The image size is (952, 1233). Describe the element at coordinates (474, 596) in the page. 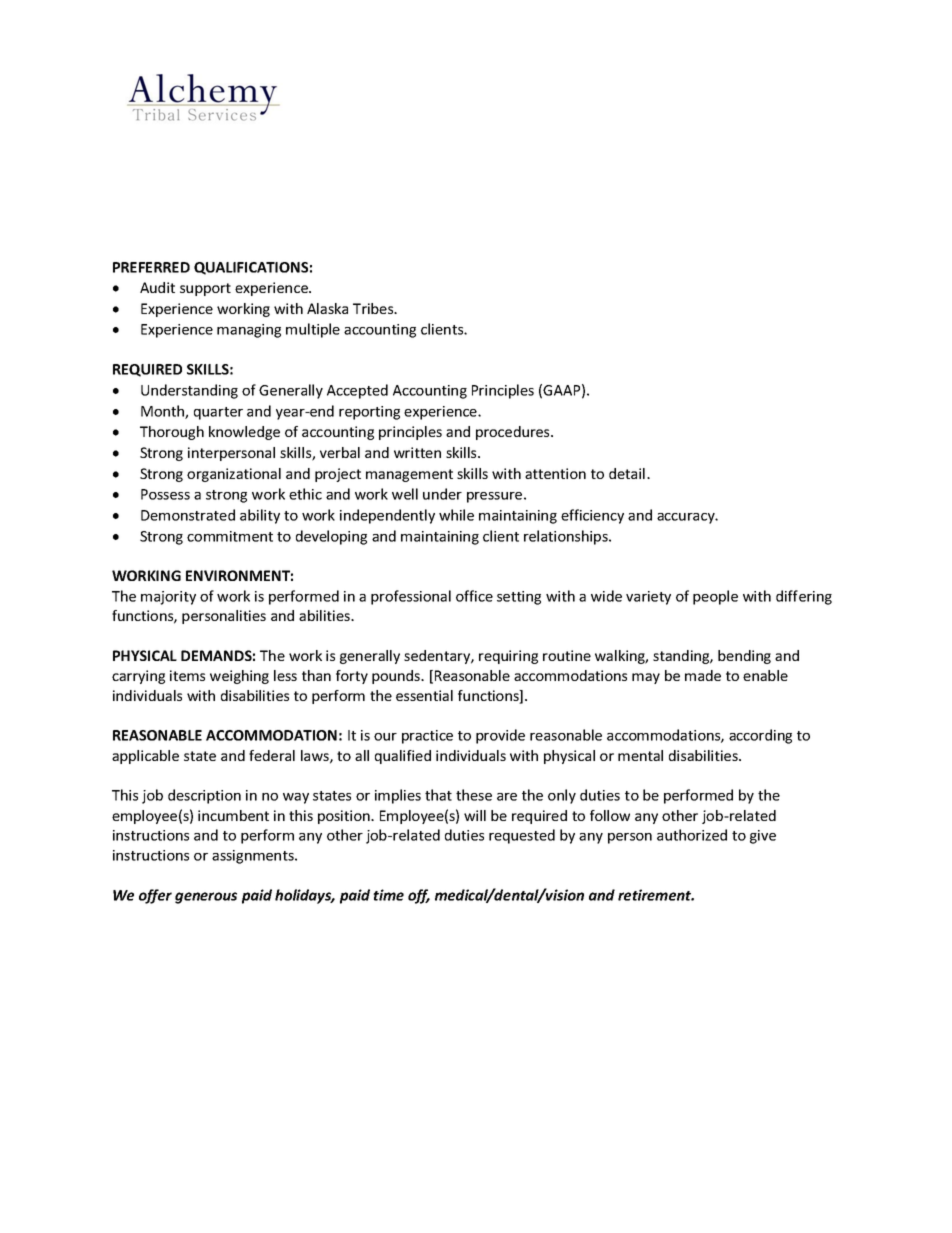

I see `office` at that location.
